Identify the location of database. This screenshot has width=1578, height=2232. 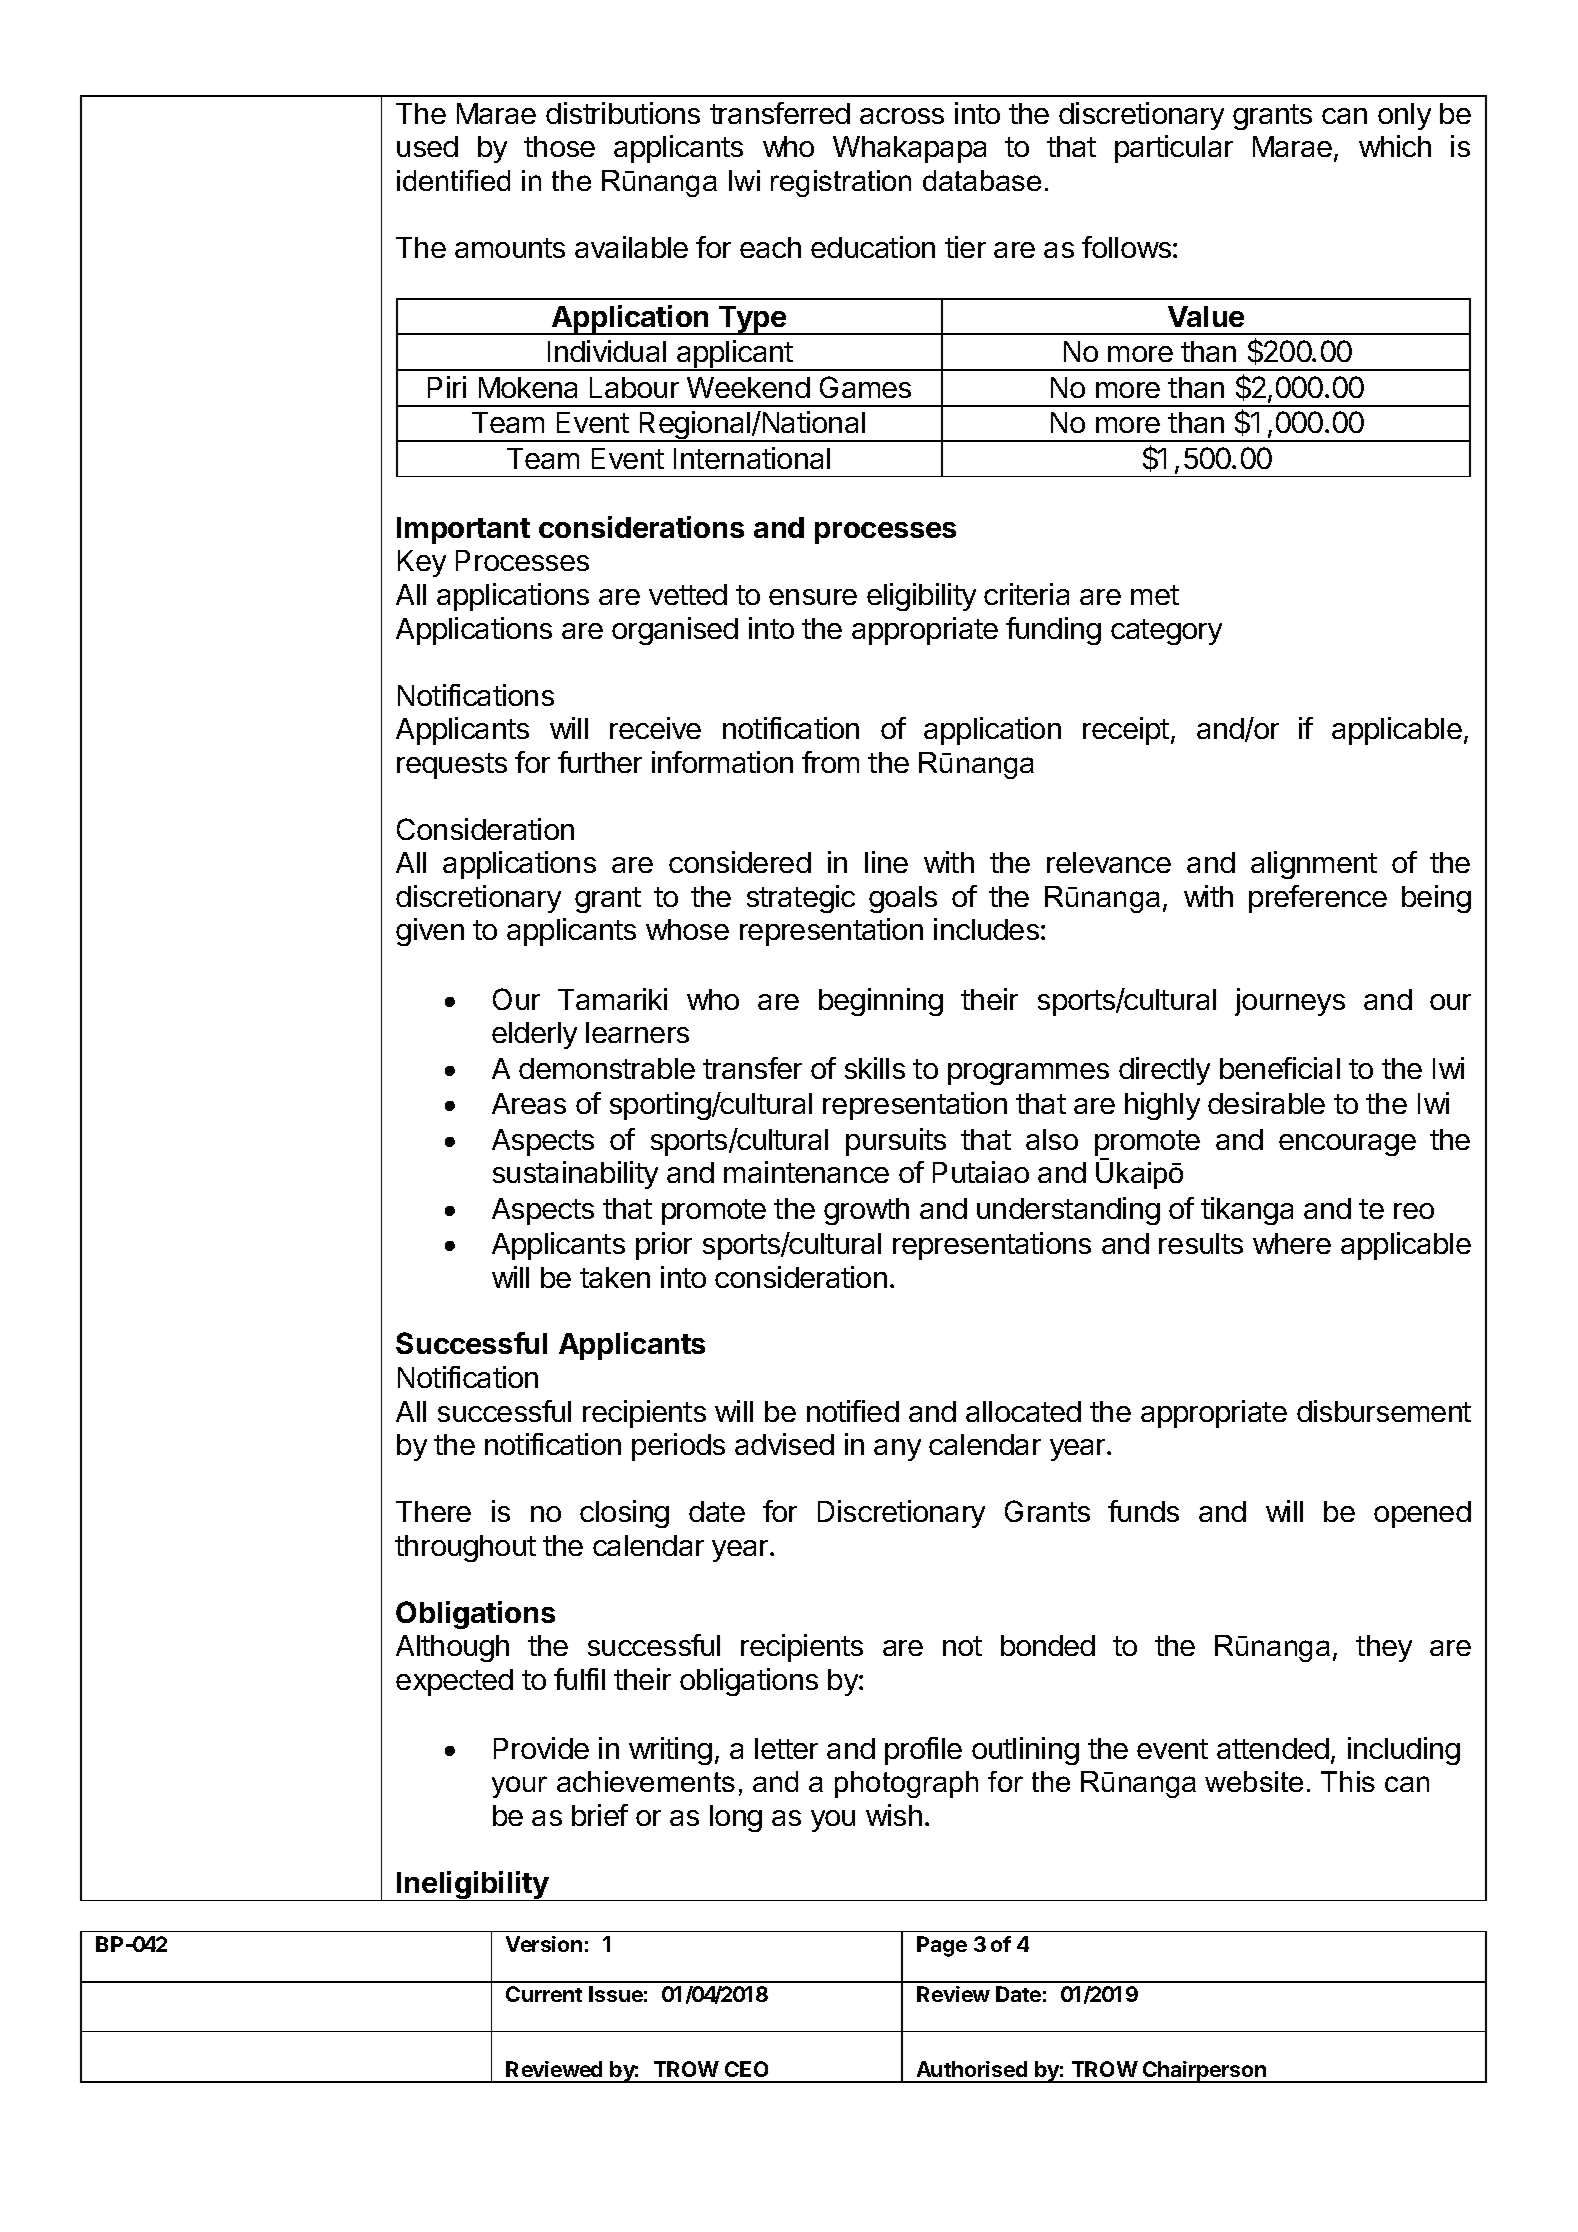
(982, 180).
